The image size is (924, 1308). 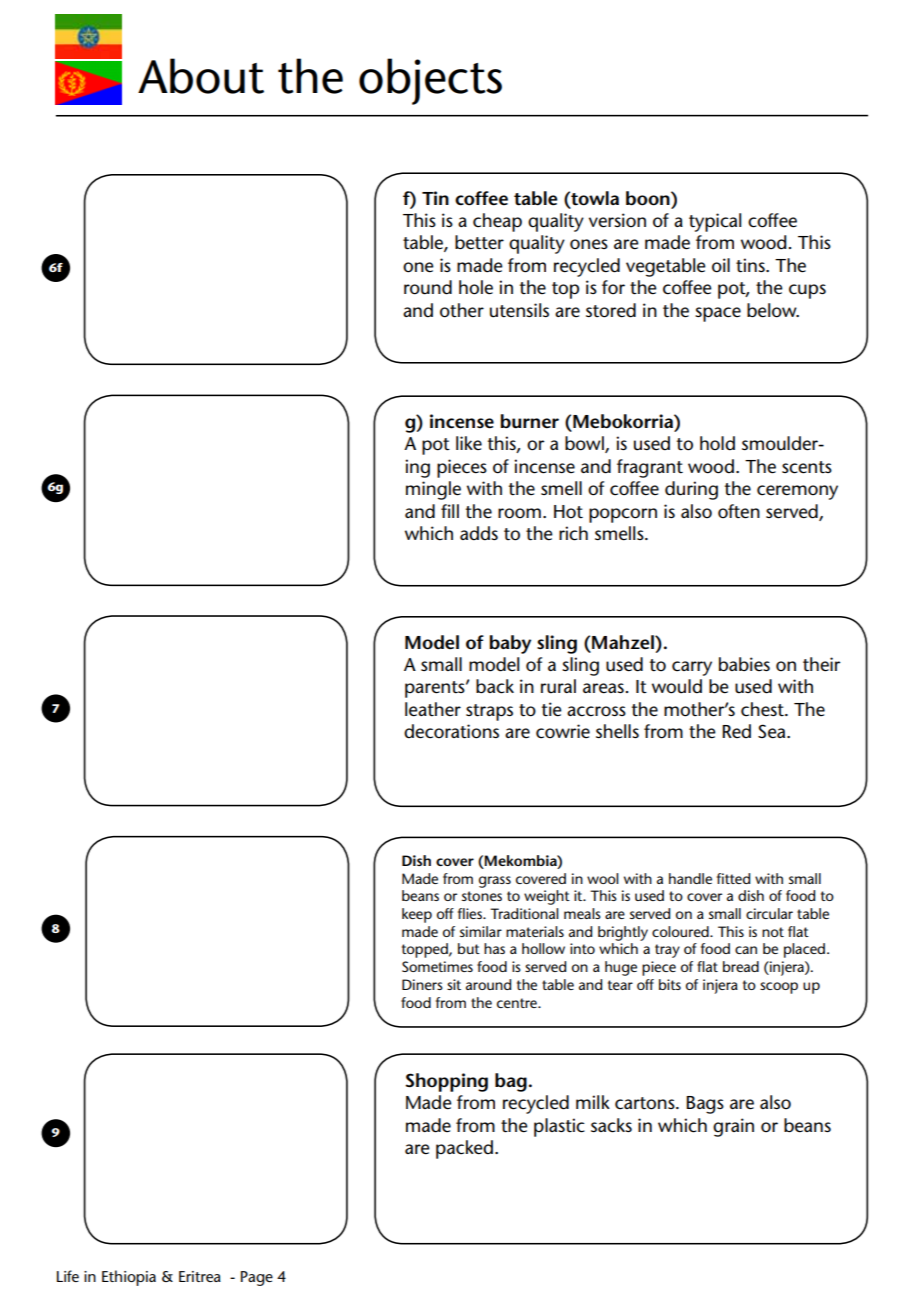 I want to click on back, so click(x=495, y=686).
